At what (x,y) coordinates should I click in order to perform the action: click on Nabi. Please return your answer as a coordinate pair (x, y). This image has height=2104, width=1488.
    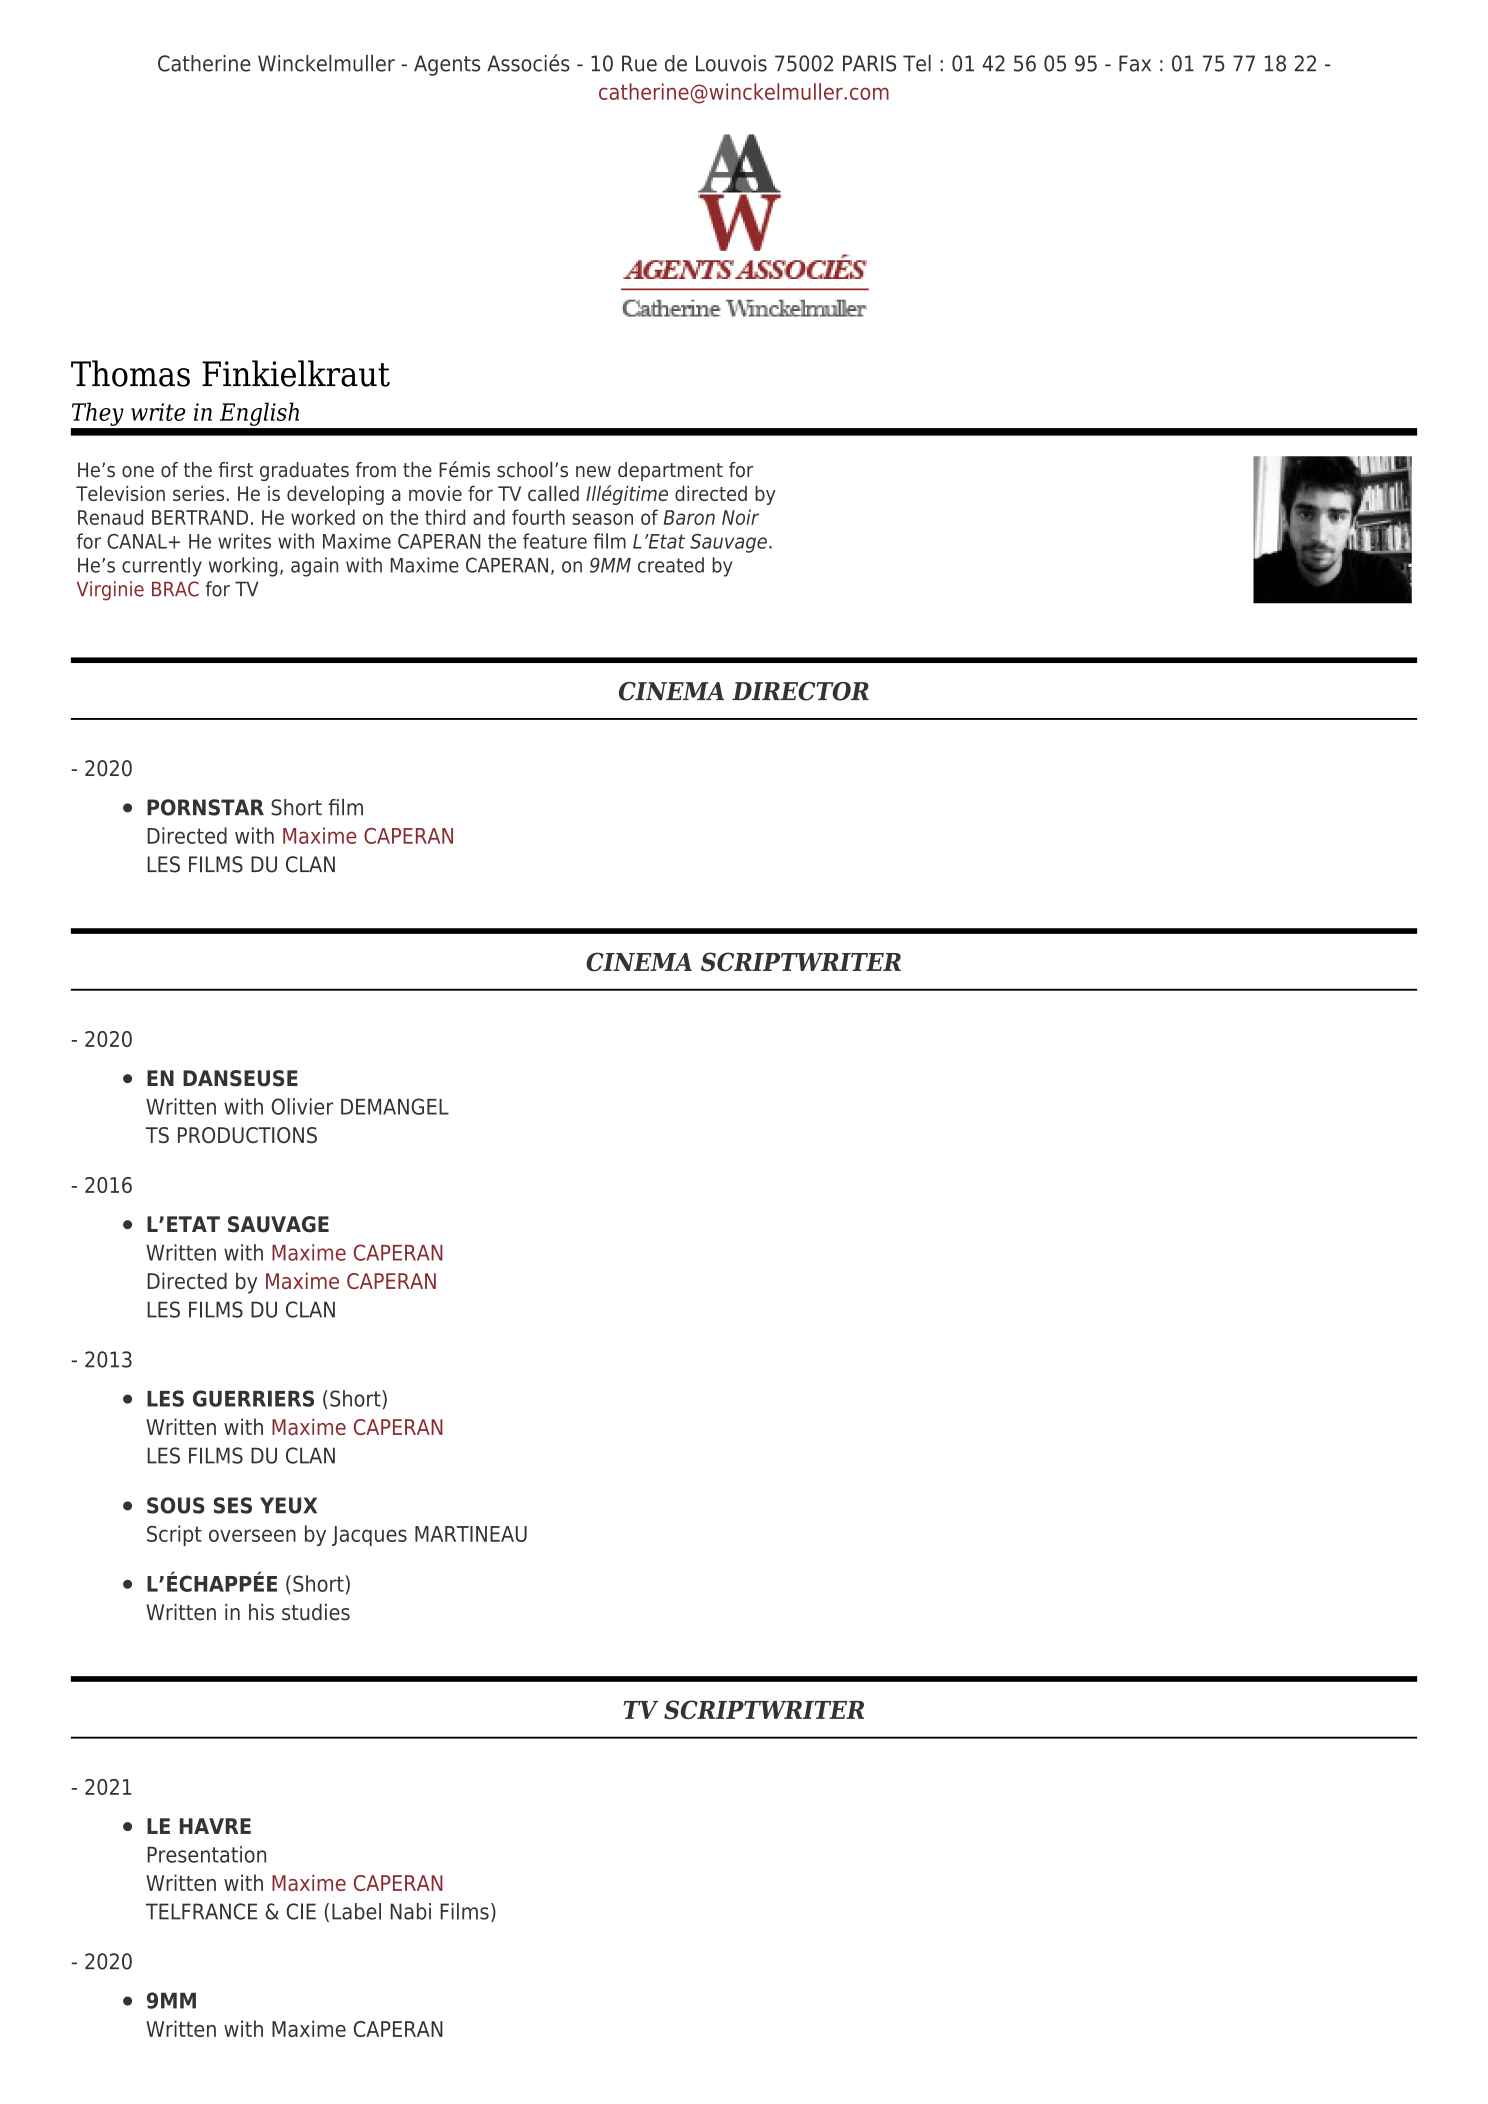
    Looking at the image, I should click on (410, 1911).
